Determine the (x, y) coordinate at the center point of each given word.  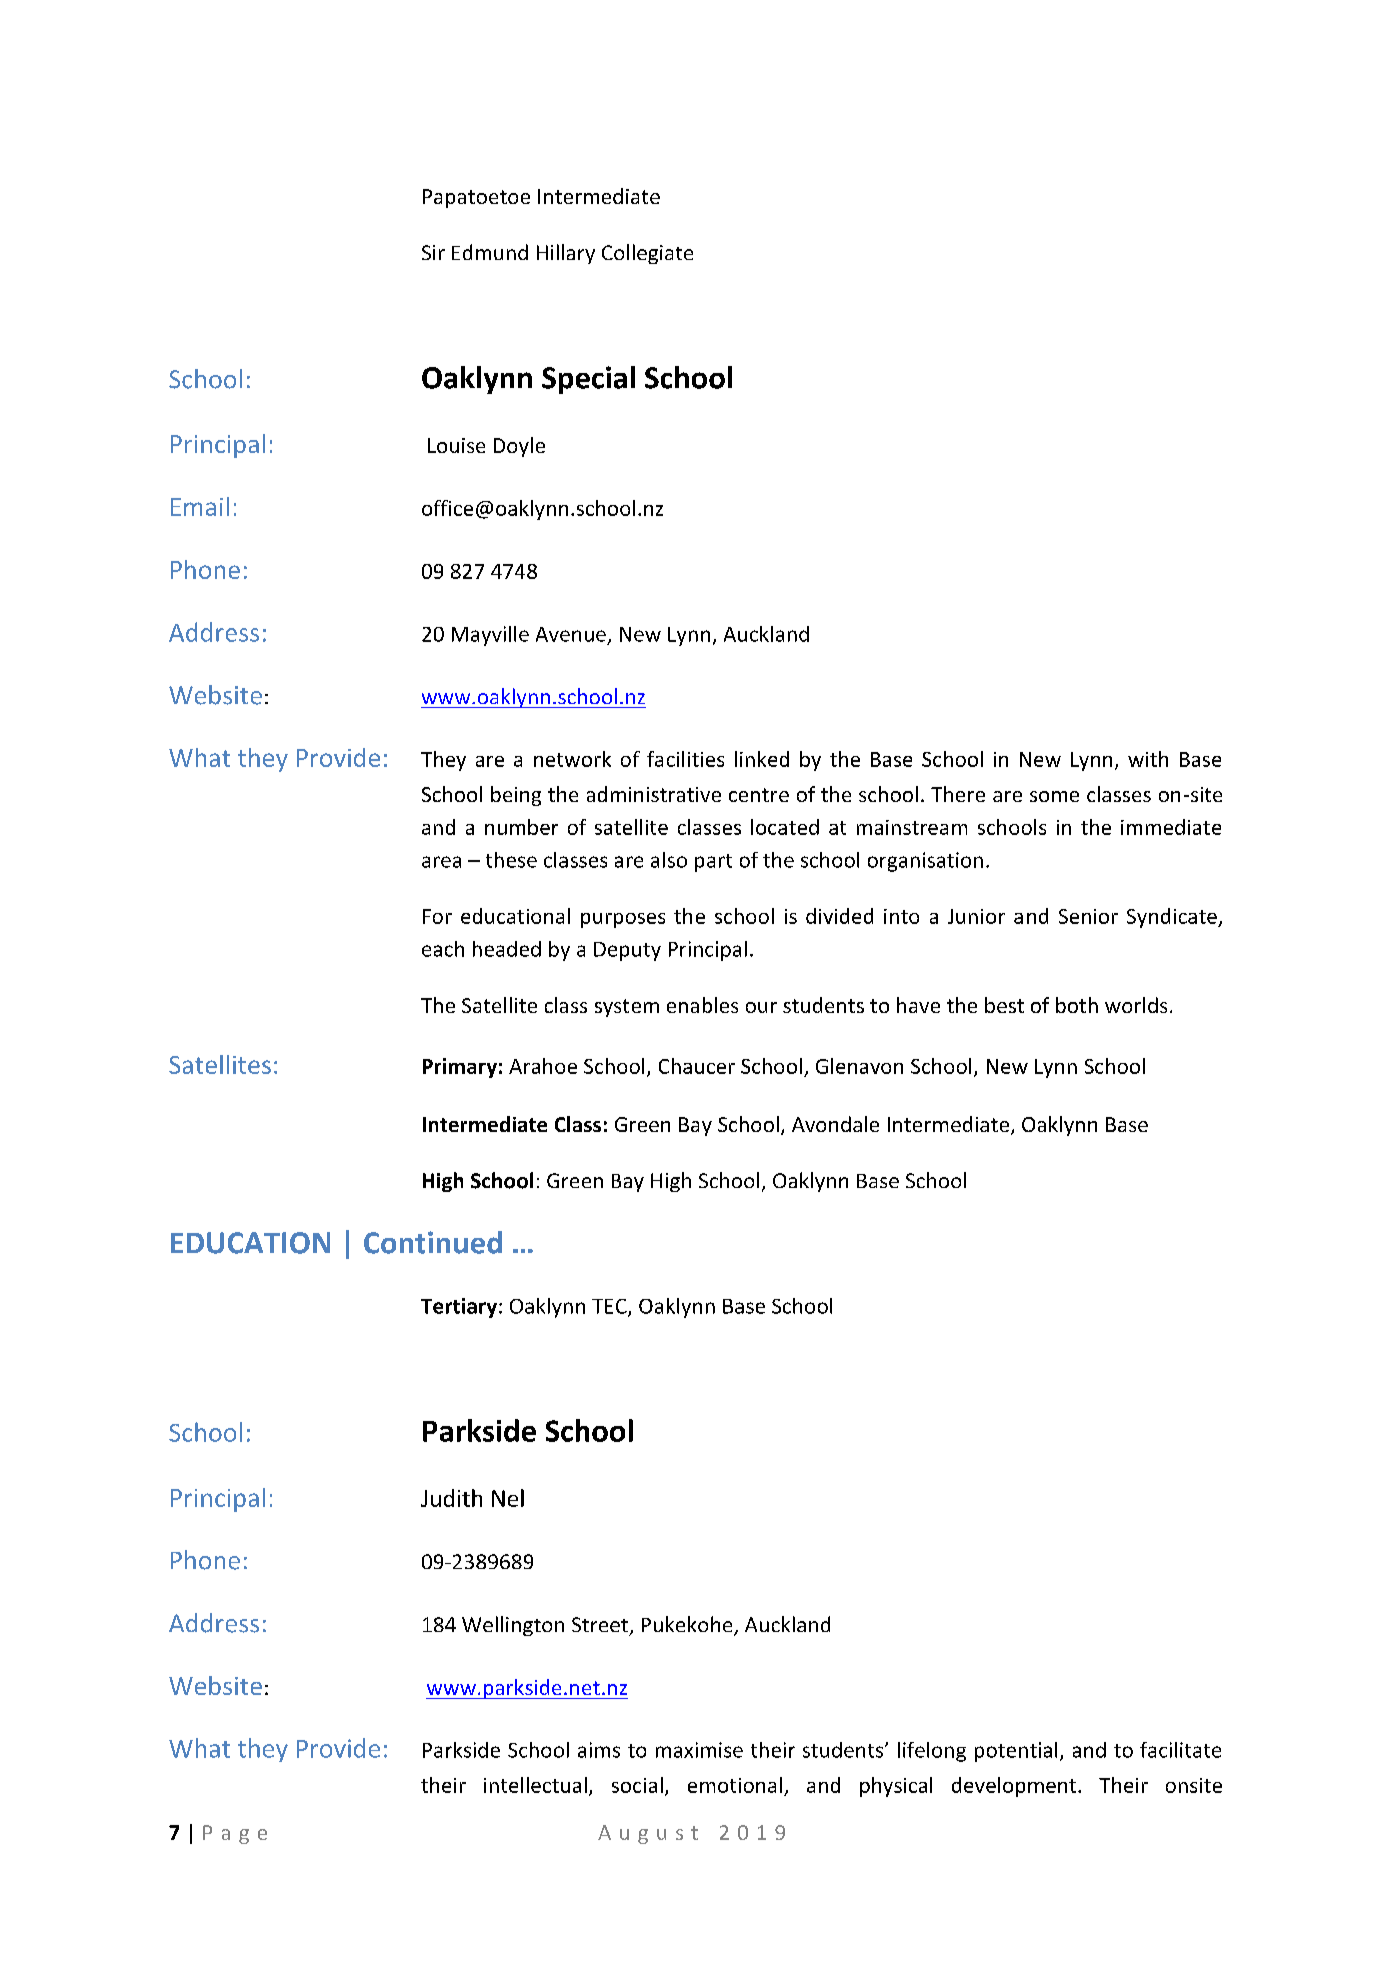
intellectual (535, 1785)
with (1148, 759)
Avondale (835, 1124)
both (1077, 1005)
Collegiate (647, 254)
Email (200, 506)
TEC (610, 1307)
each (443, 949)
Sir (433, 252)
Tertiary (460, 1308)
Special (588, 380)
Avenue (571, 634)
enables (702, 1005)
